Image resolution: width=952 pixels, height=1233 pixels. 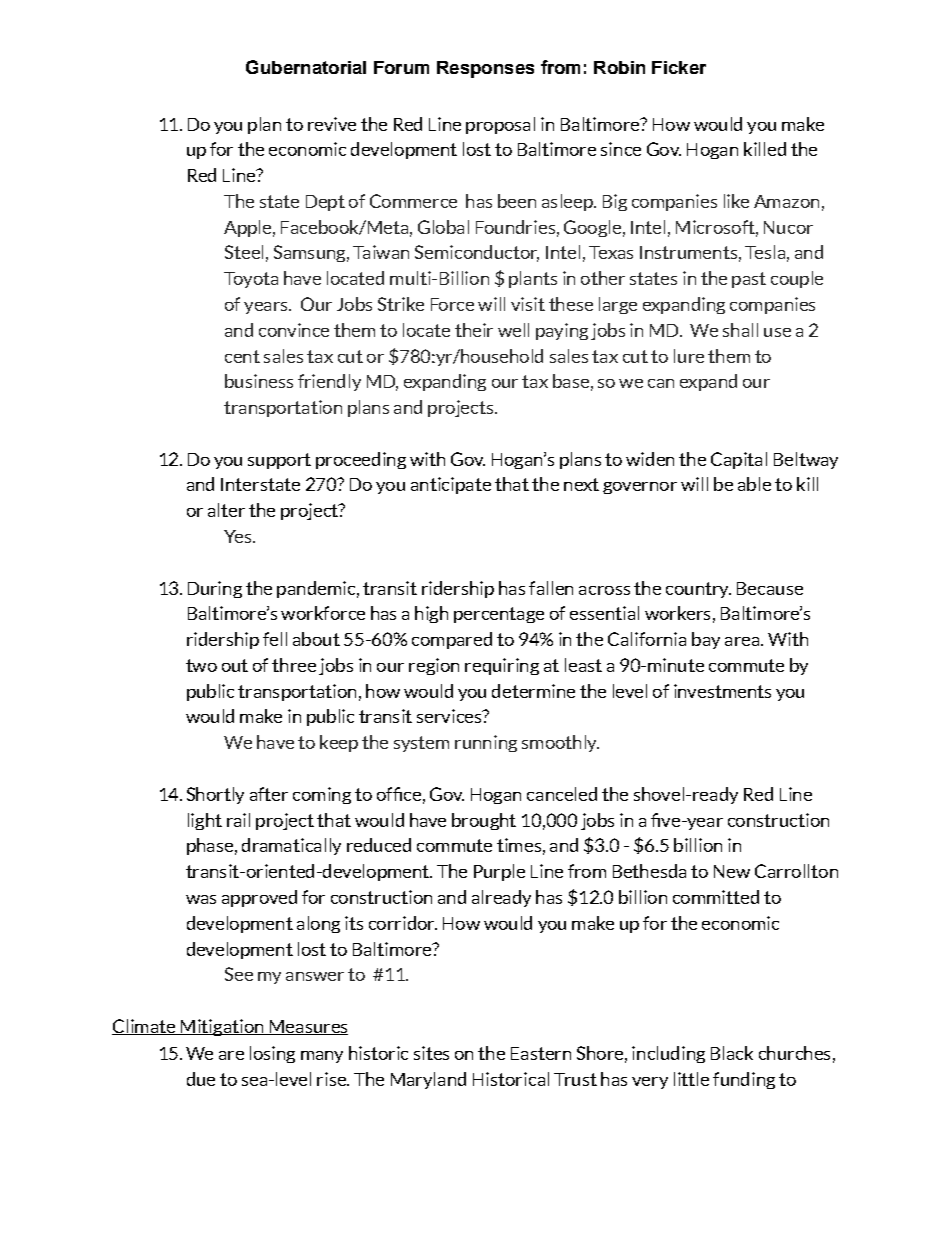 I want to click on Gubernatorial, so click(x=306, y=67).
